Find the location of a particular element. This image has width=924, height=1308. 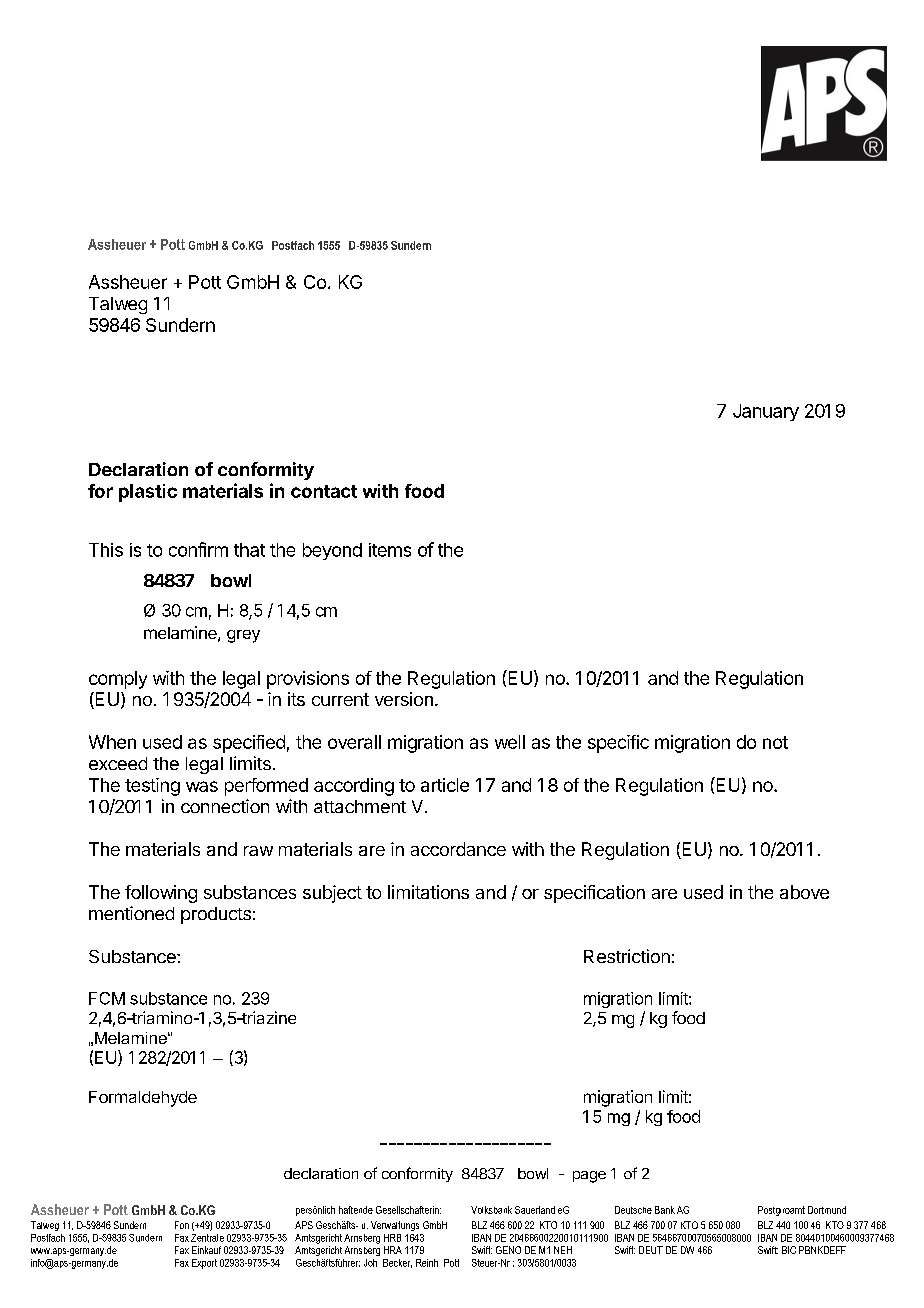

contact is located at coordinates (324, 491).
